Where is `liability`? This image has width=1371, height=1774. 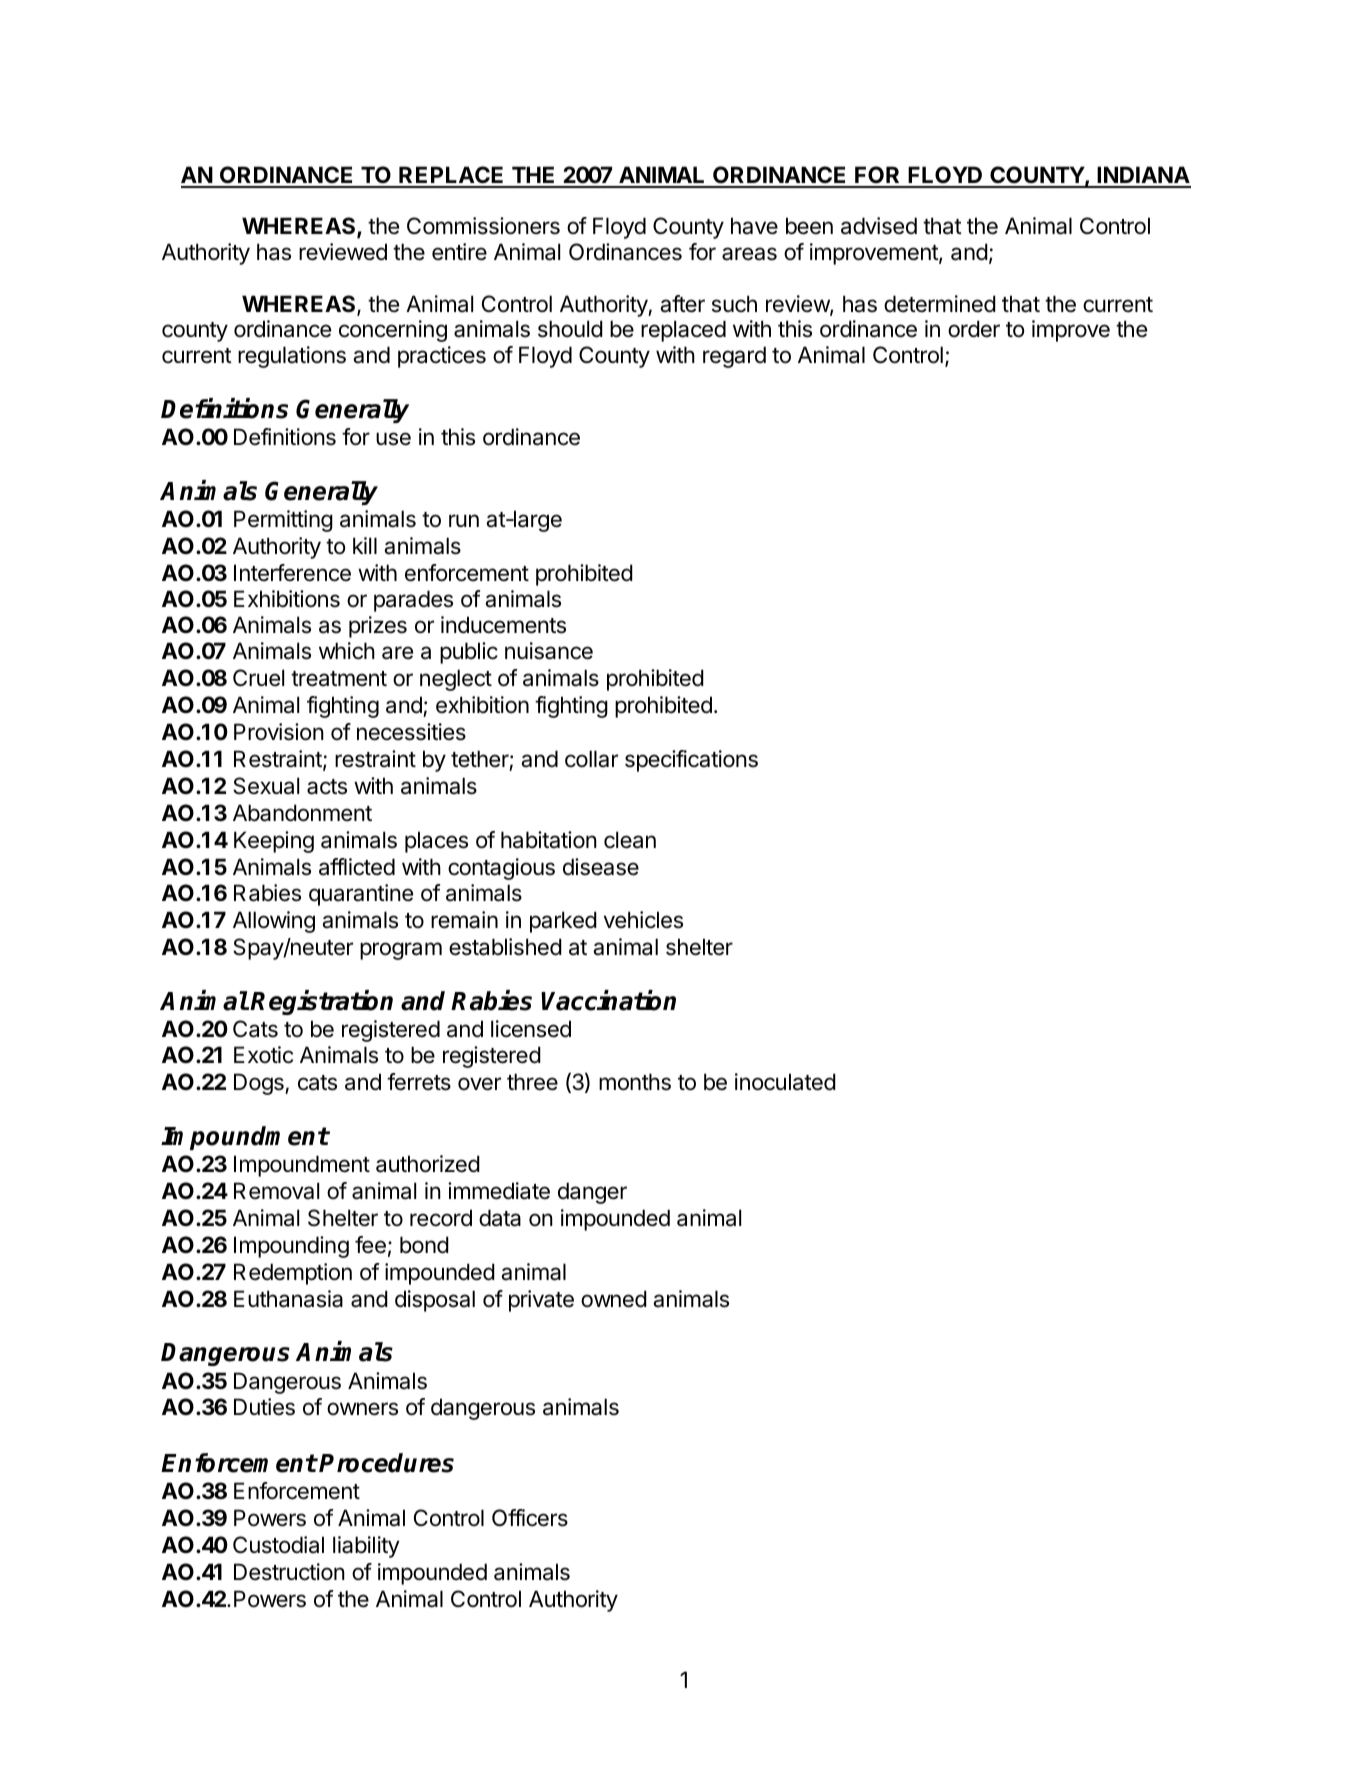
liability is located at coordinates (366, 1547).
